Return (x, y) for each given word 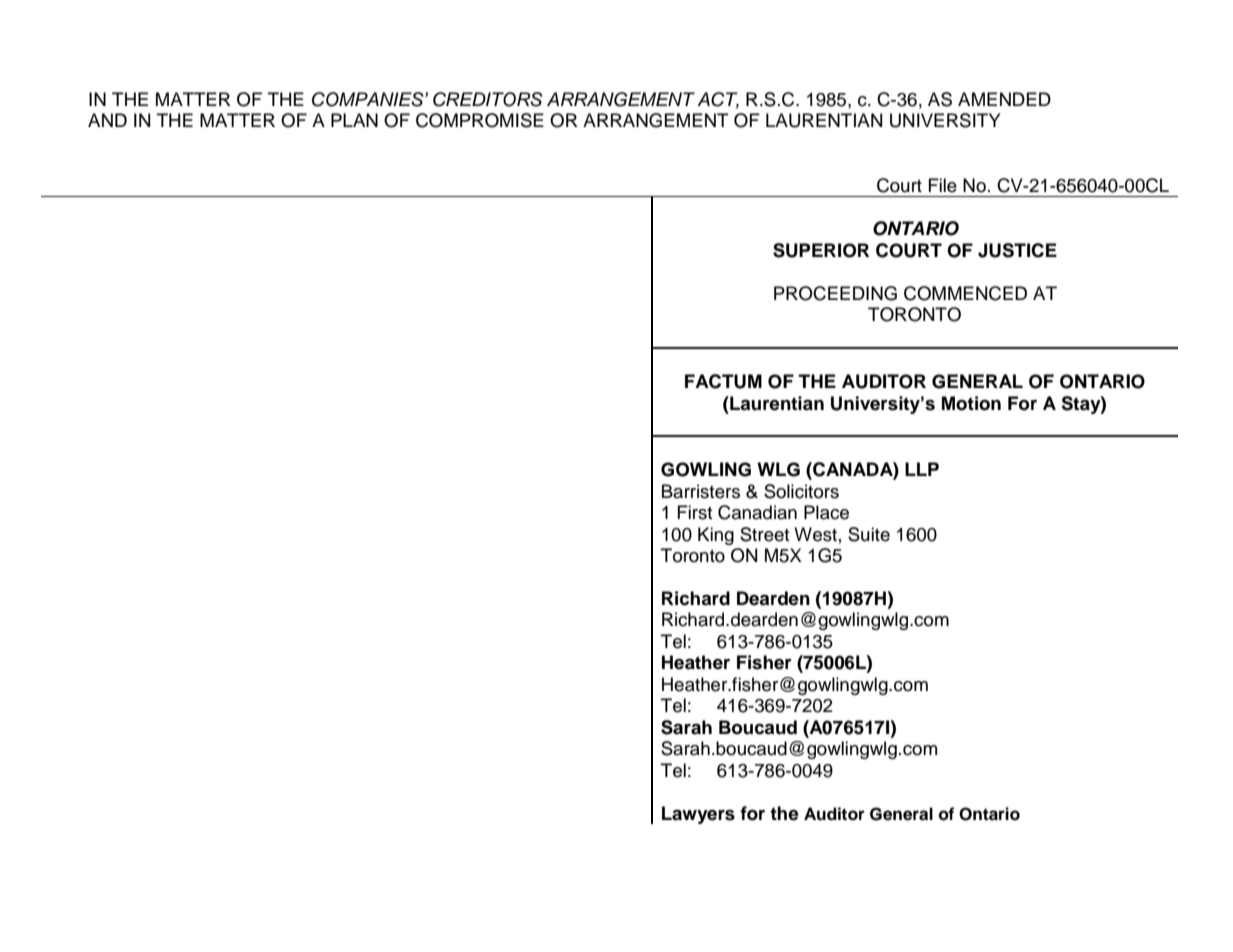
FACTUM (723, 381)
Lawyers (698, 815)
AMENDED (1004, 99)
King (716, 536)
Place (826, 512)
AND (107, 120)
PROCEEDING (835, 293)
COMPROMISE (480, 120)
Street (765, 534)
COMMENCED (965, 293)
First (695, 512)
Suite (869, 534)
